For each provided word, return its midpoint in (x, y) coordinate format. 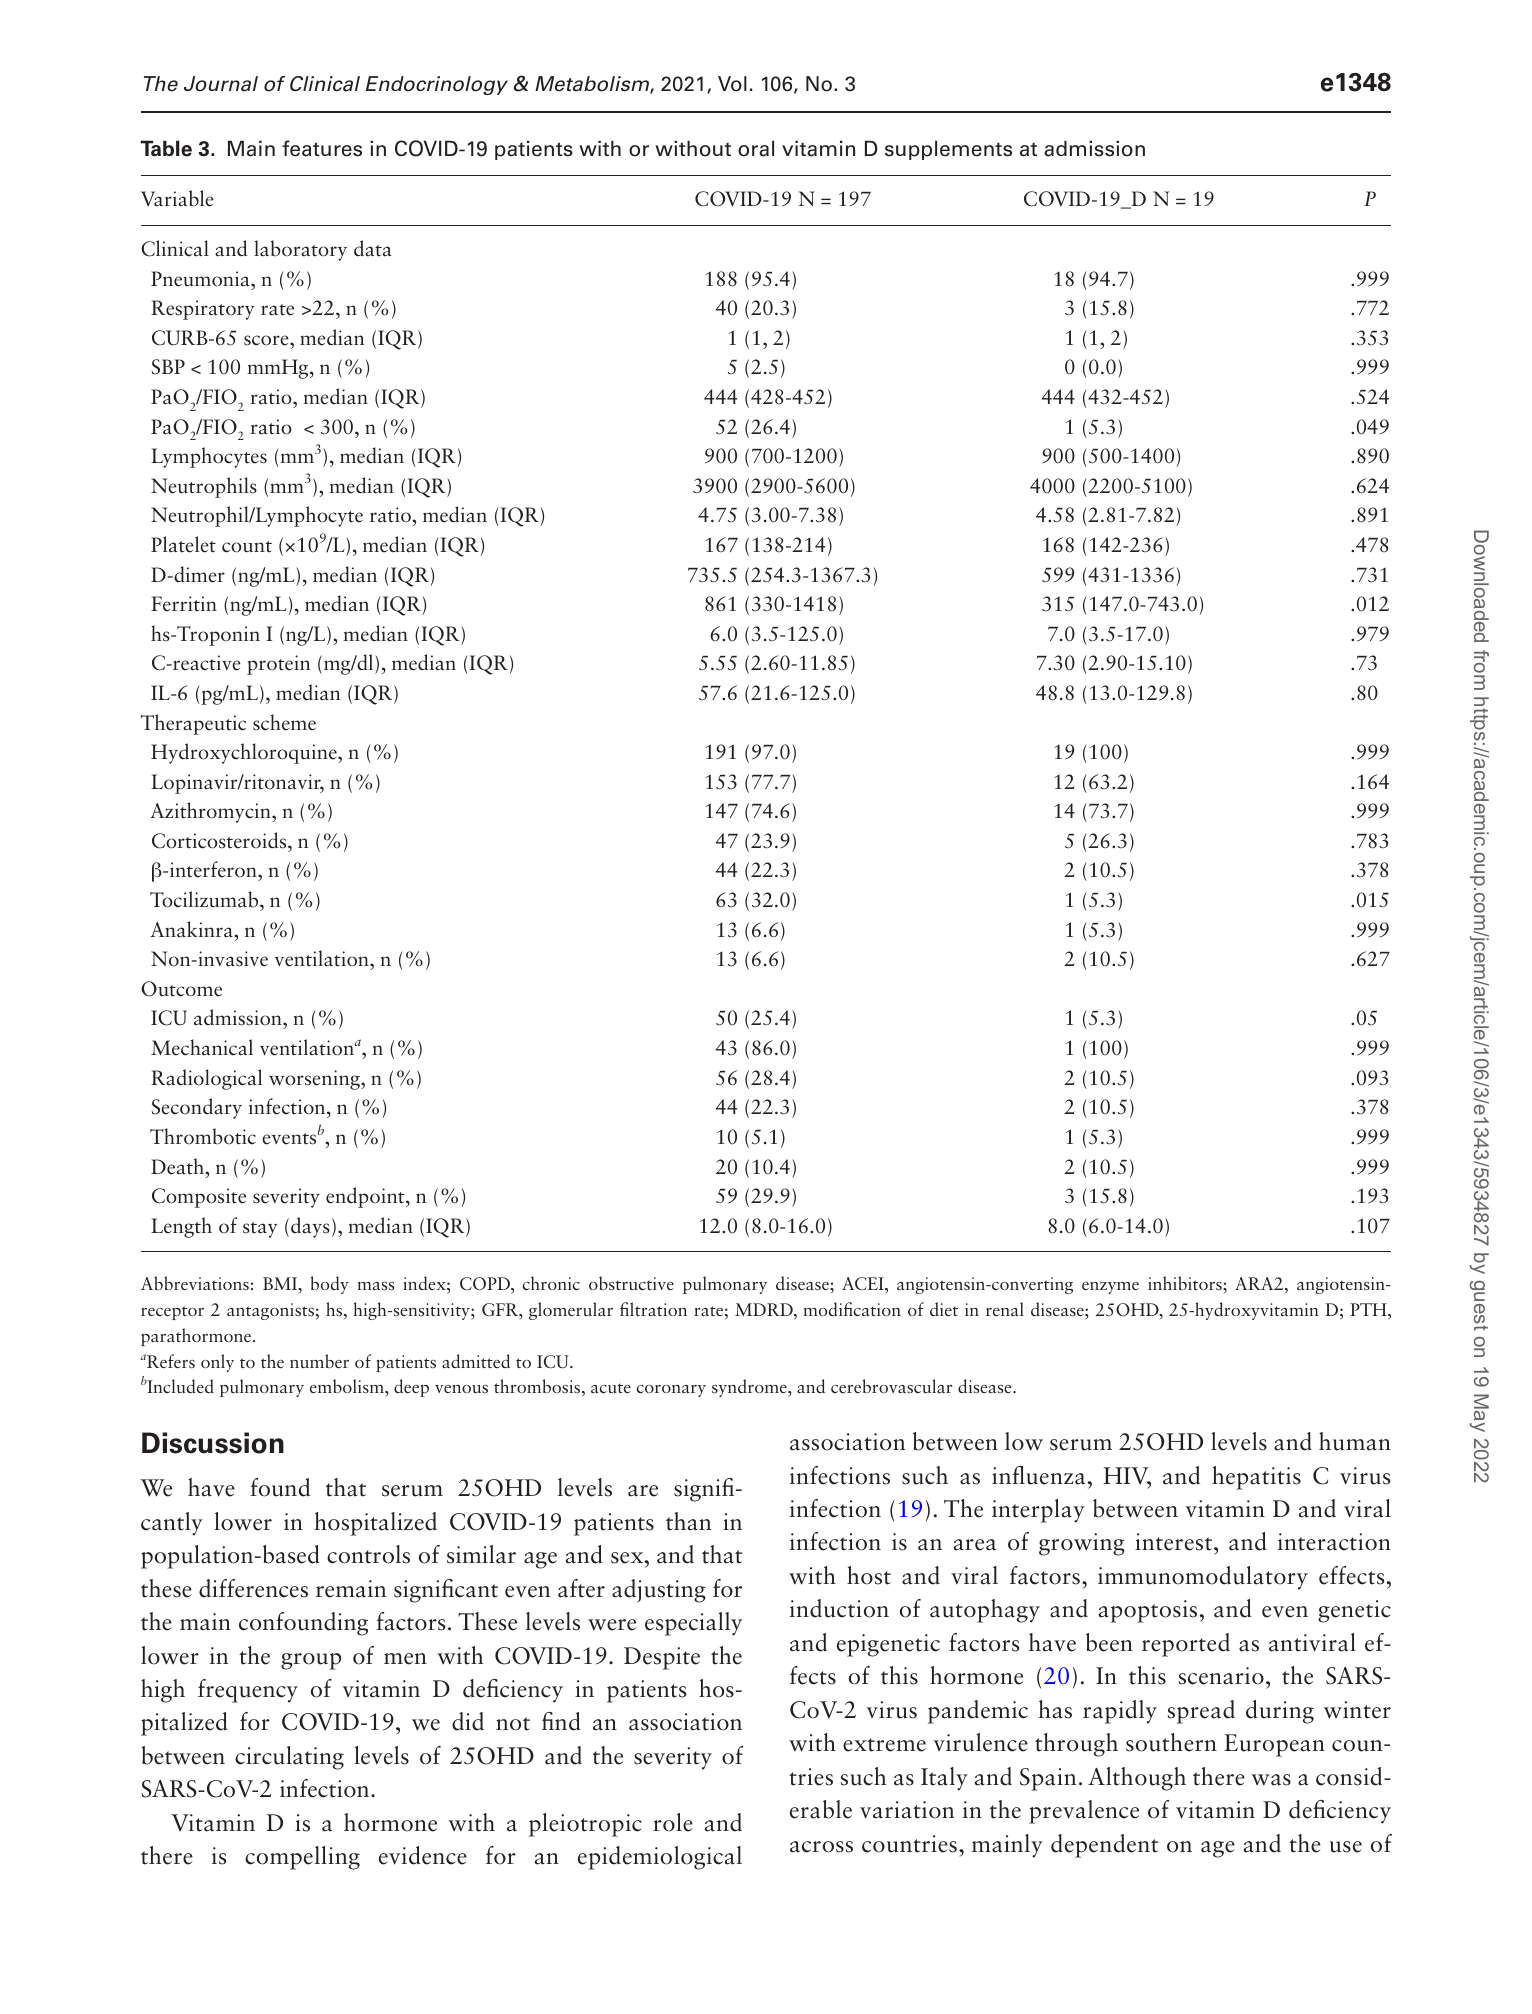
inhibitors (1186, 1283)
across (821, 1847)
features (322, 148)
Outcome (181, 989)
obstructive (631, 1283)
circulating (289, 1758)
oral (756, 149)
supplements (948, 150)
